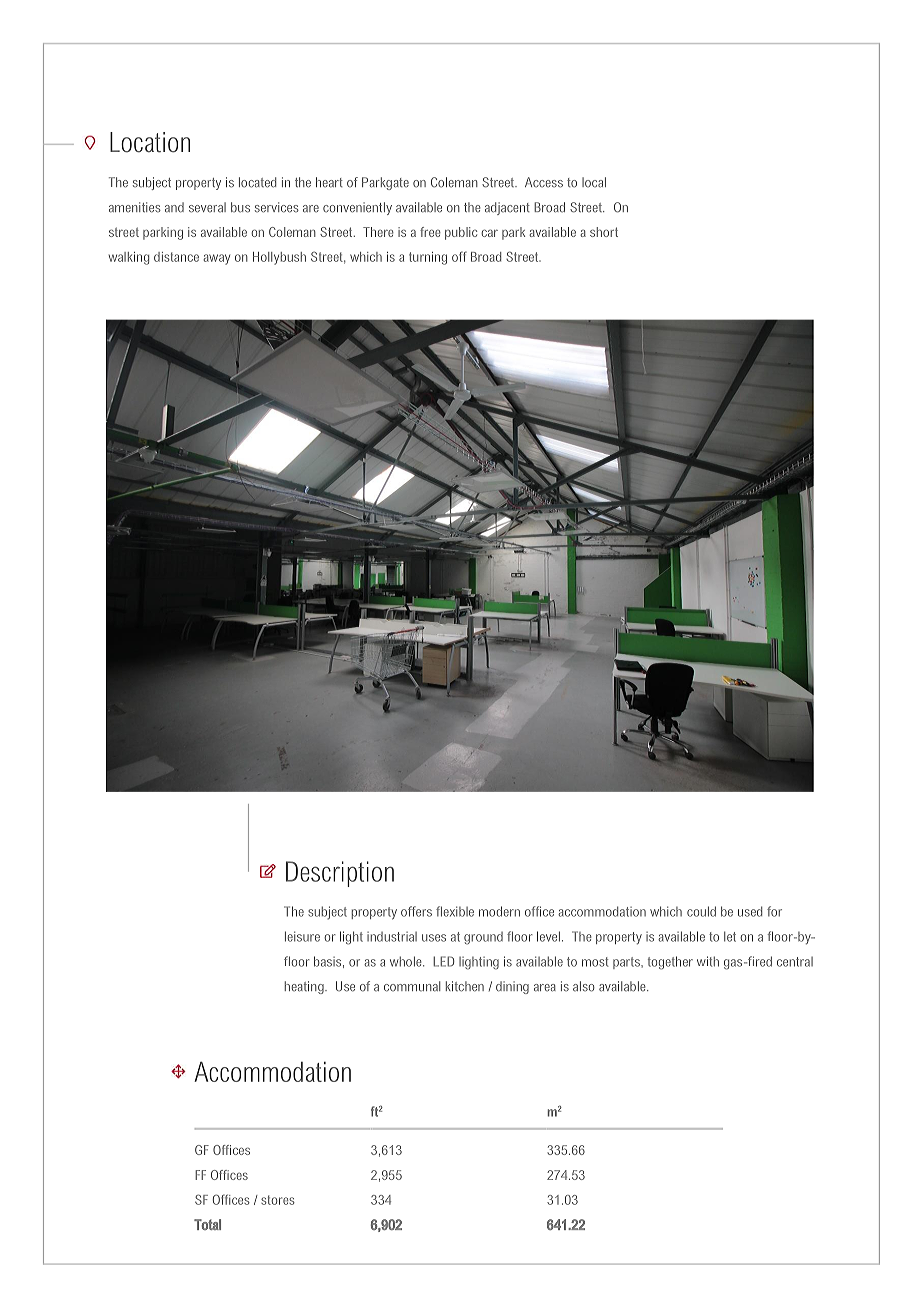  I want to click on stores, so click(278, 1200).
